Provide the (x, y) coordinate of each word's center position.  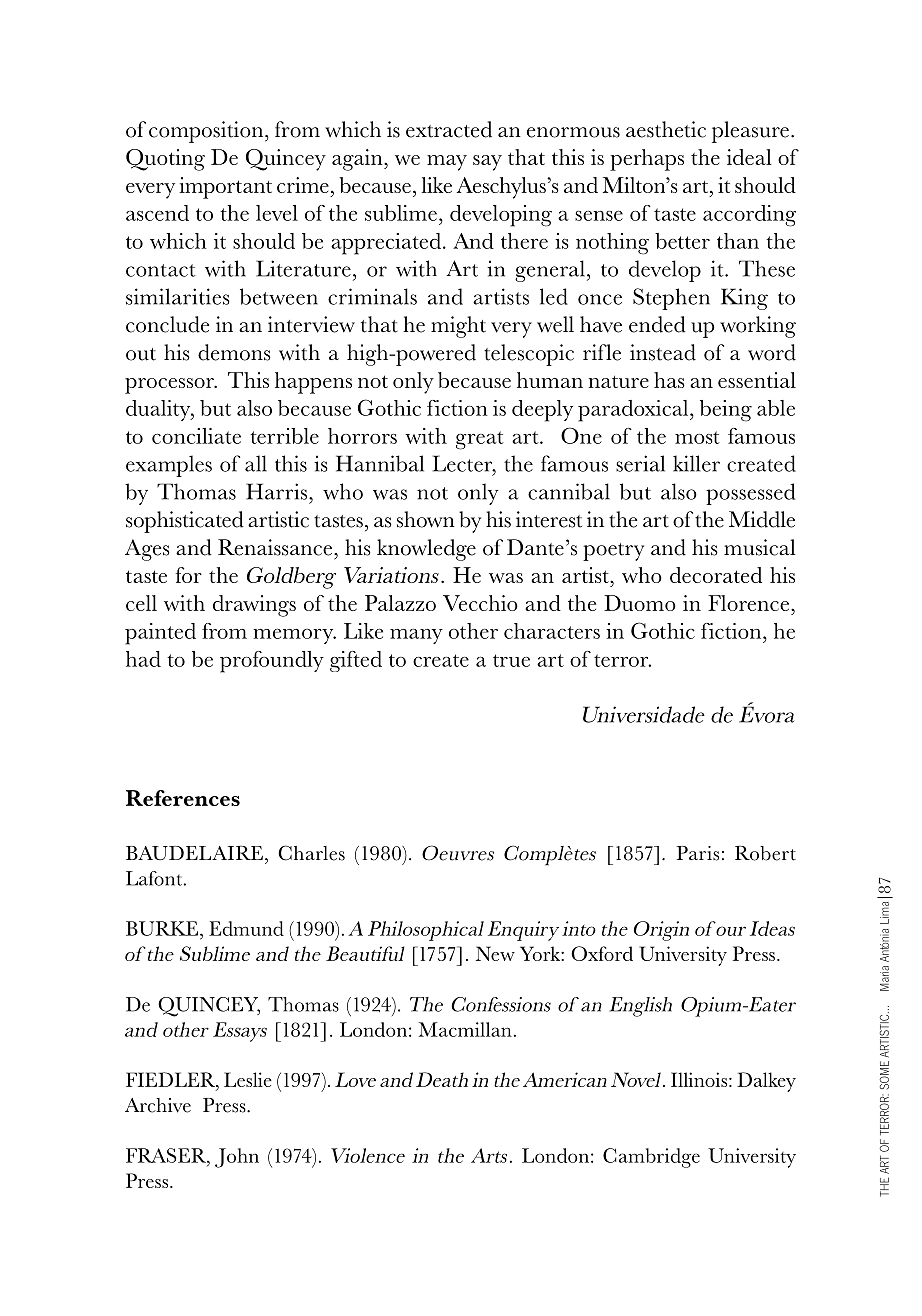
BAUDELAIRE (194, 852)
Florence (748, 603)
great (480, 440)
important (225, 188)
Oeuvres (458, 853)
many (416, 636)
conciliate (196, 436)
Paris (698, 853)
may (447, 163)
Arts (489, 1155)
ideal (749, 157)
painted (160, 634)
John (237, 1158)
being (726, 411)
